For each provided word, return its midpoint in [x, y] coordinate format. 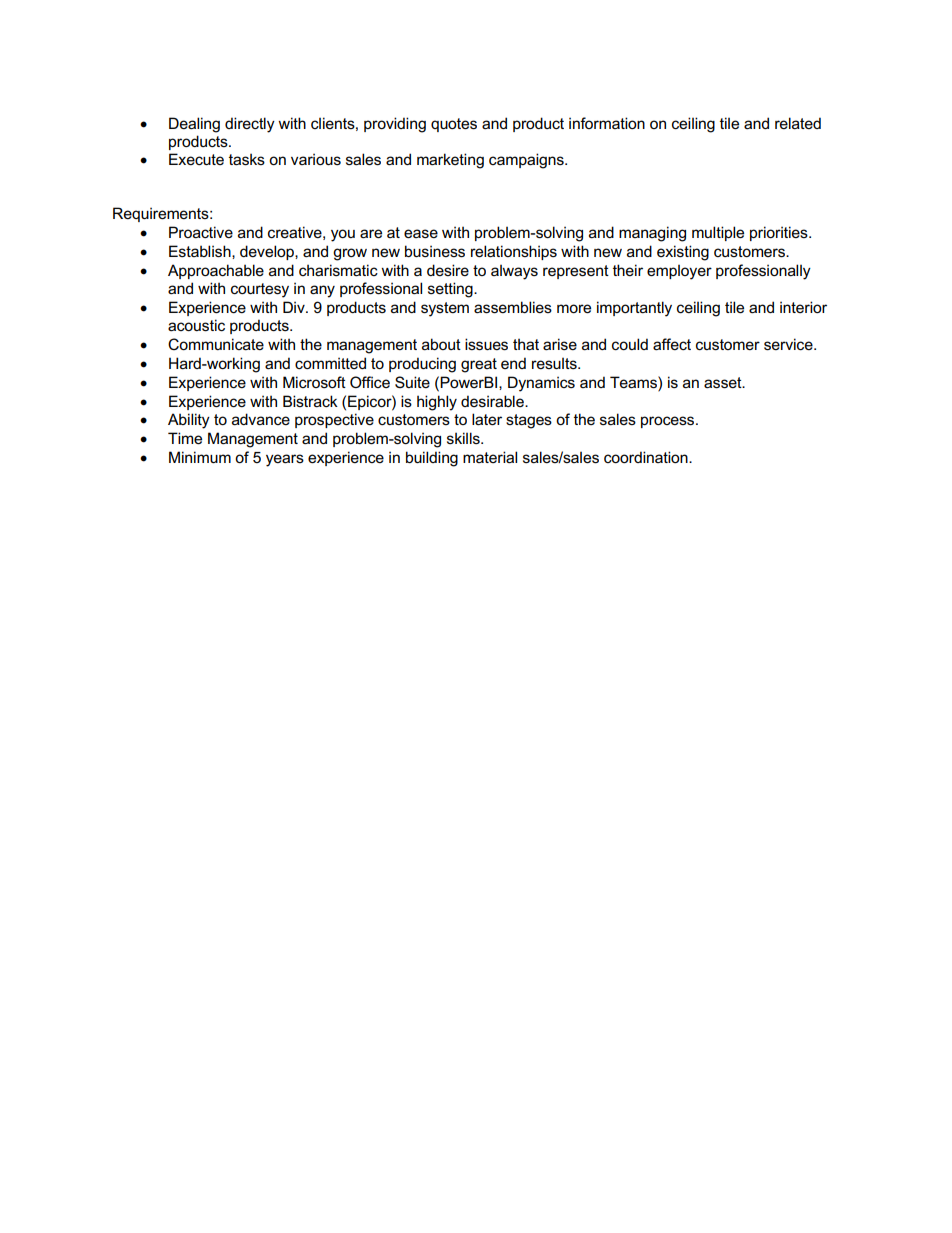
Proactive [201, 232]
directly [250, 125]
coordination [647, 457]
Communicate [216, 344]
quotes [454, 125]
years [285, 460]
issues [486, 344]
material [490, 457]
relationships [514, 252]
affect [672, 344]
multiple [718, 233]
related [798, 123]
